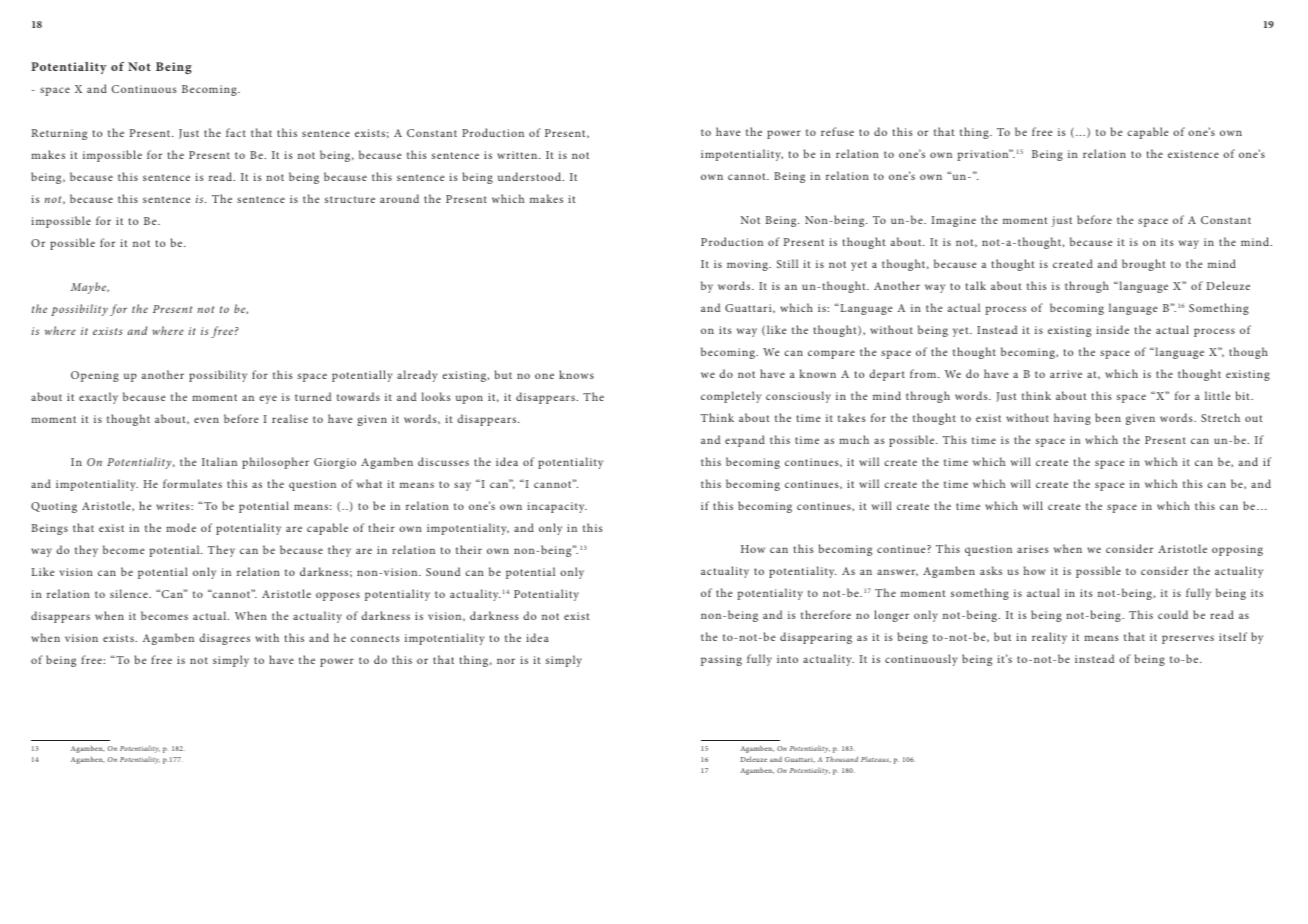  What do you see at coordinates (1112, 329) in the image?
I see `inside` at bounding box center [1112, 329].
